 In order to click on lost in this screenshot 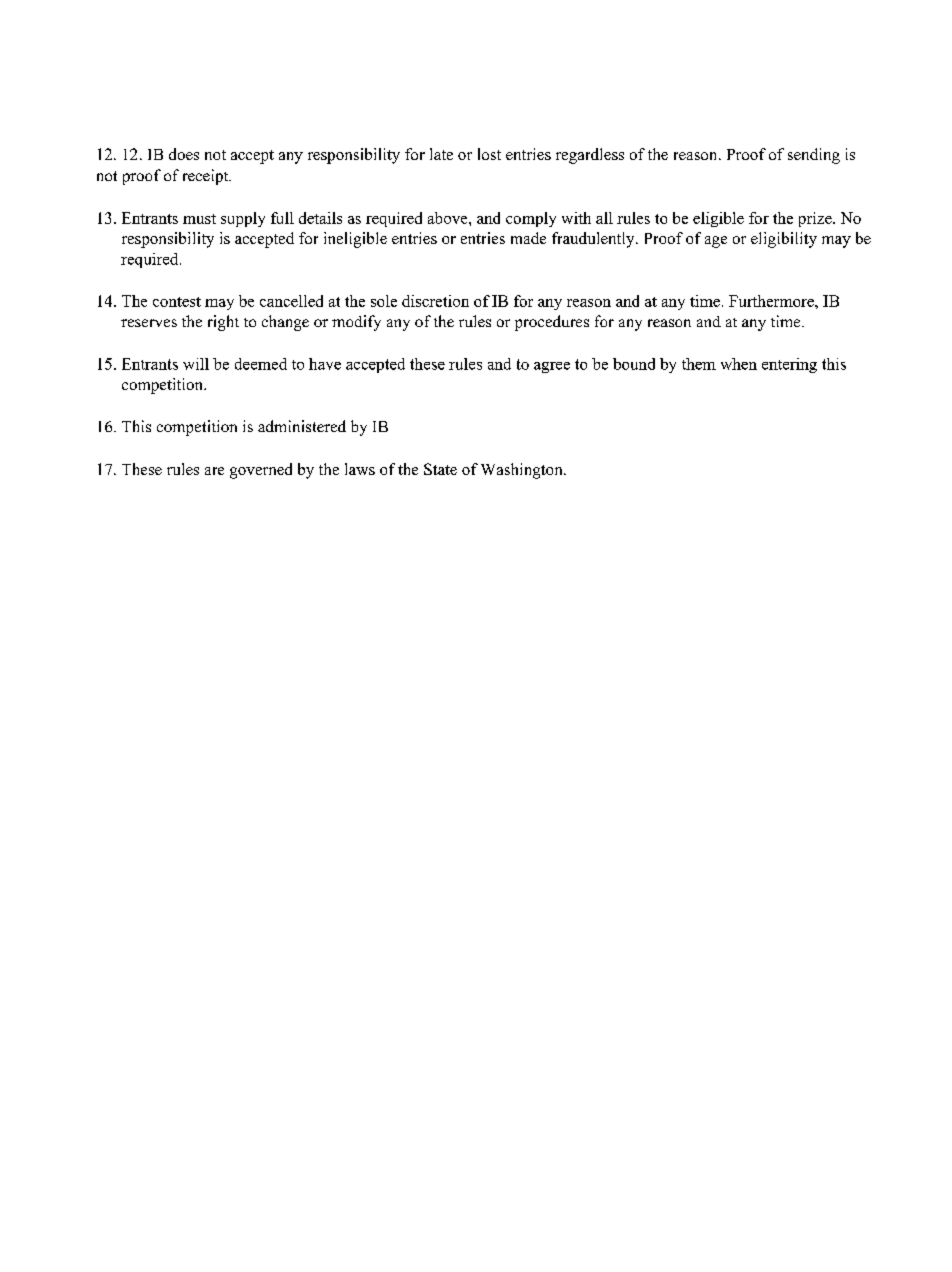, I will do `click(489, 154)`.
